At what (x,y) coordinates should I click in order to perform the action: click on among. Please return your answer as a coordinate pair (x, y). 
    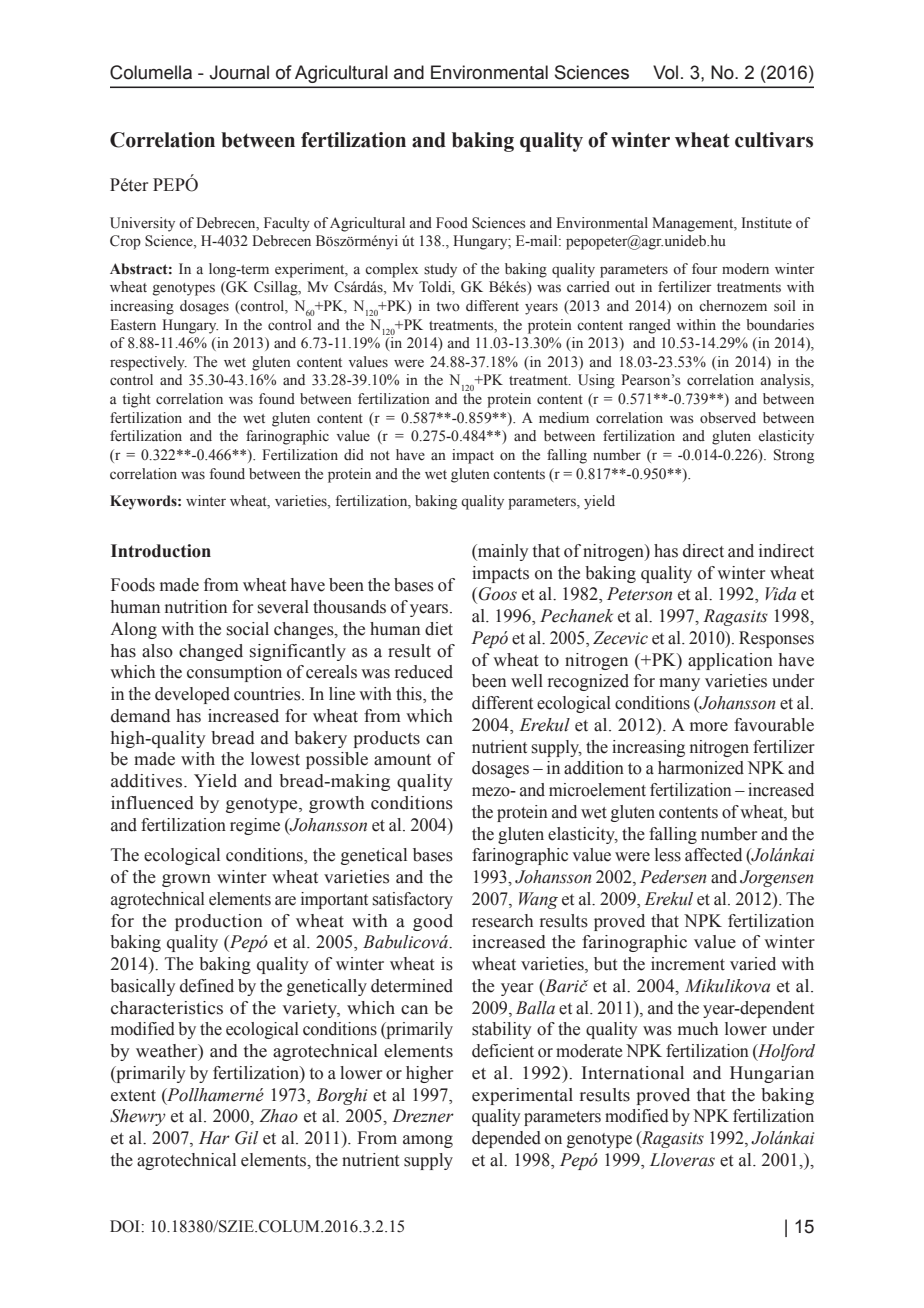
    Looking at the image, I should click on (428, 1141).
